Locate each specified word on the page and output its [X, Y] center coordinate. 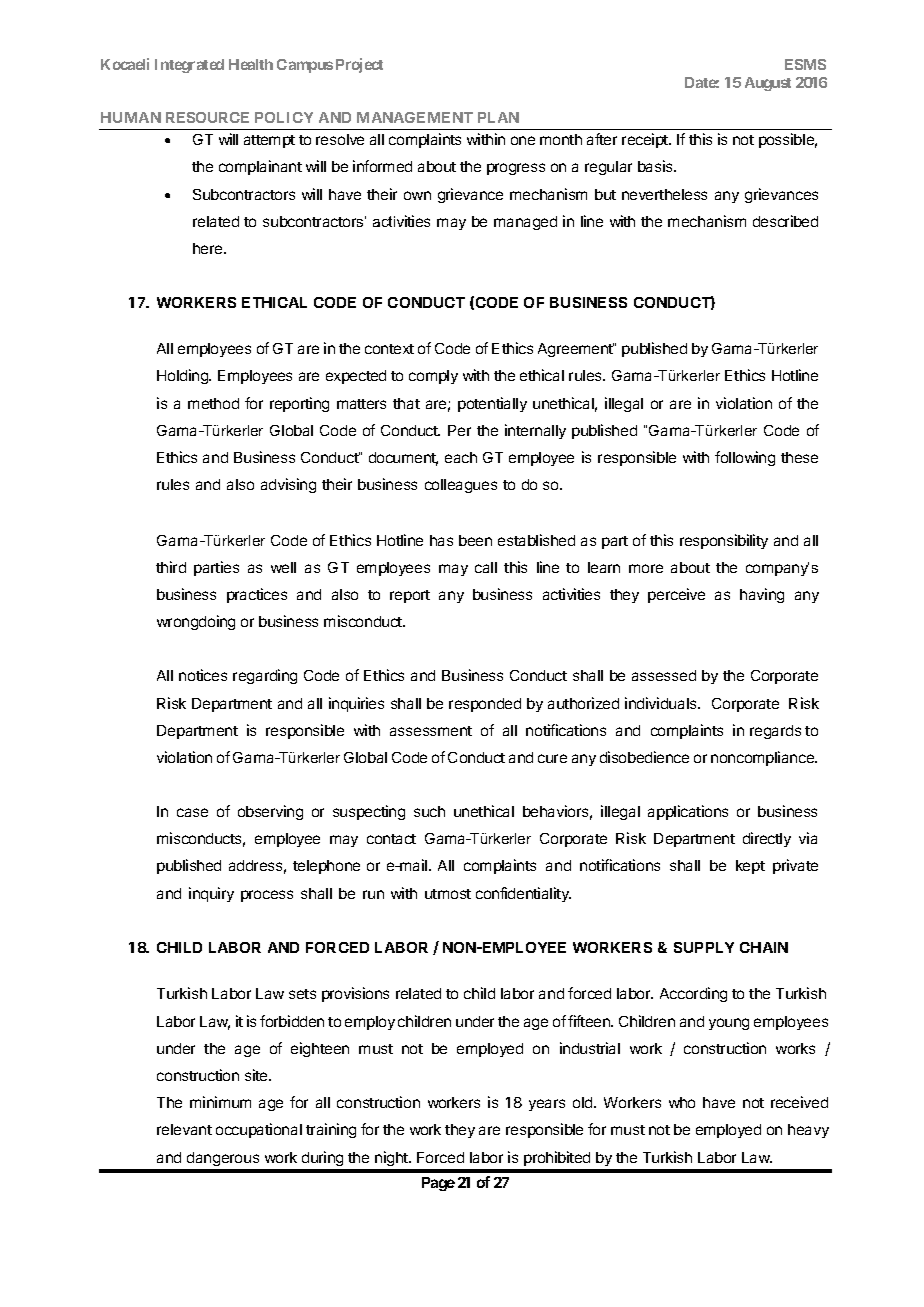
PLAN [498, 117]
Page [438, 1184]
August [768, 84]
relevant [184, 1129]
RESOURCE [207, 117]
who [682, 1102]
